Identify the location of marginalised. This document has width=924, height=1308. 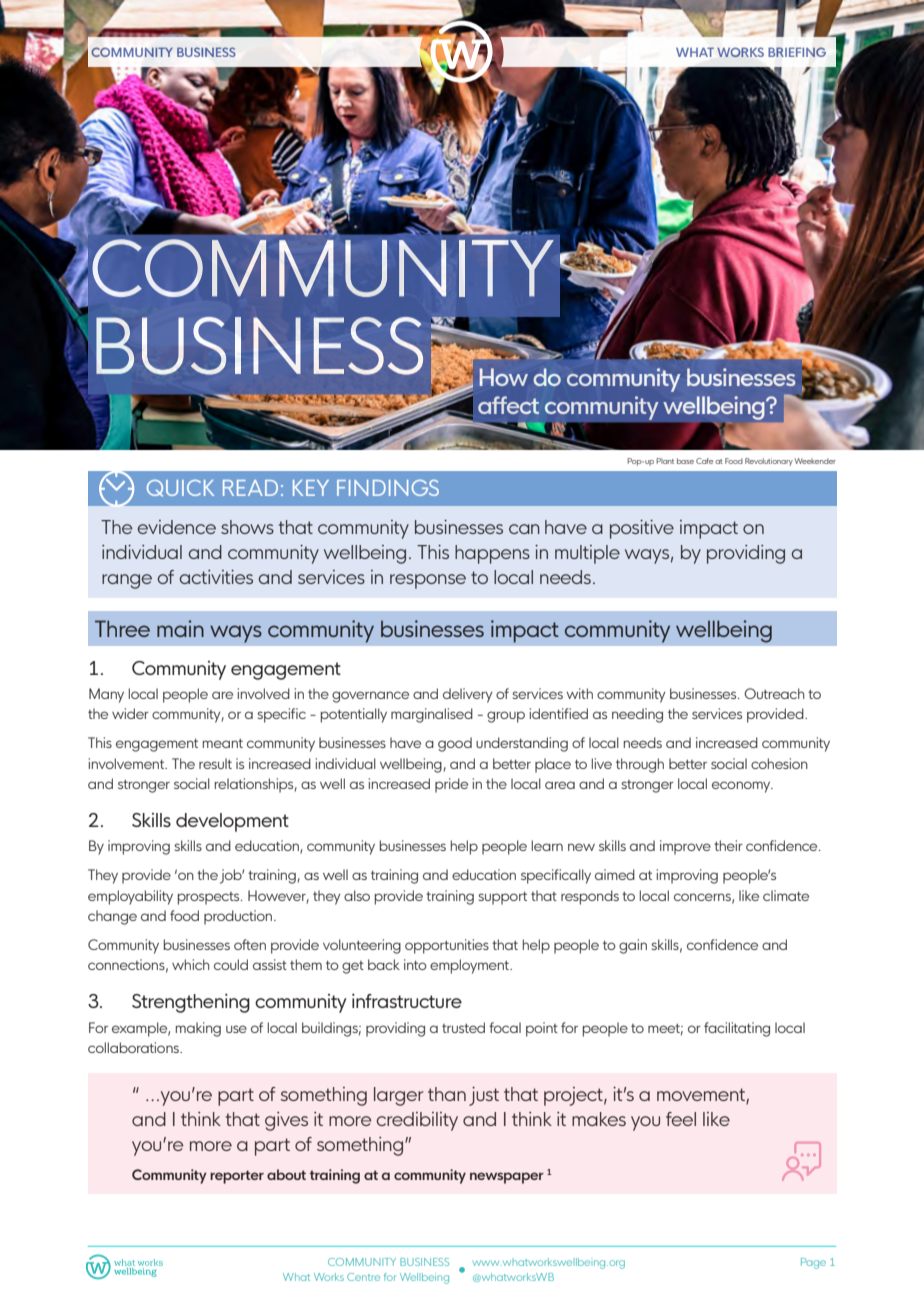
(432, 715).
